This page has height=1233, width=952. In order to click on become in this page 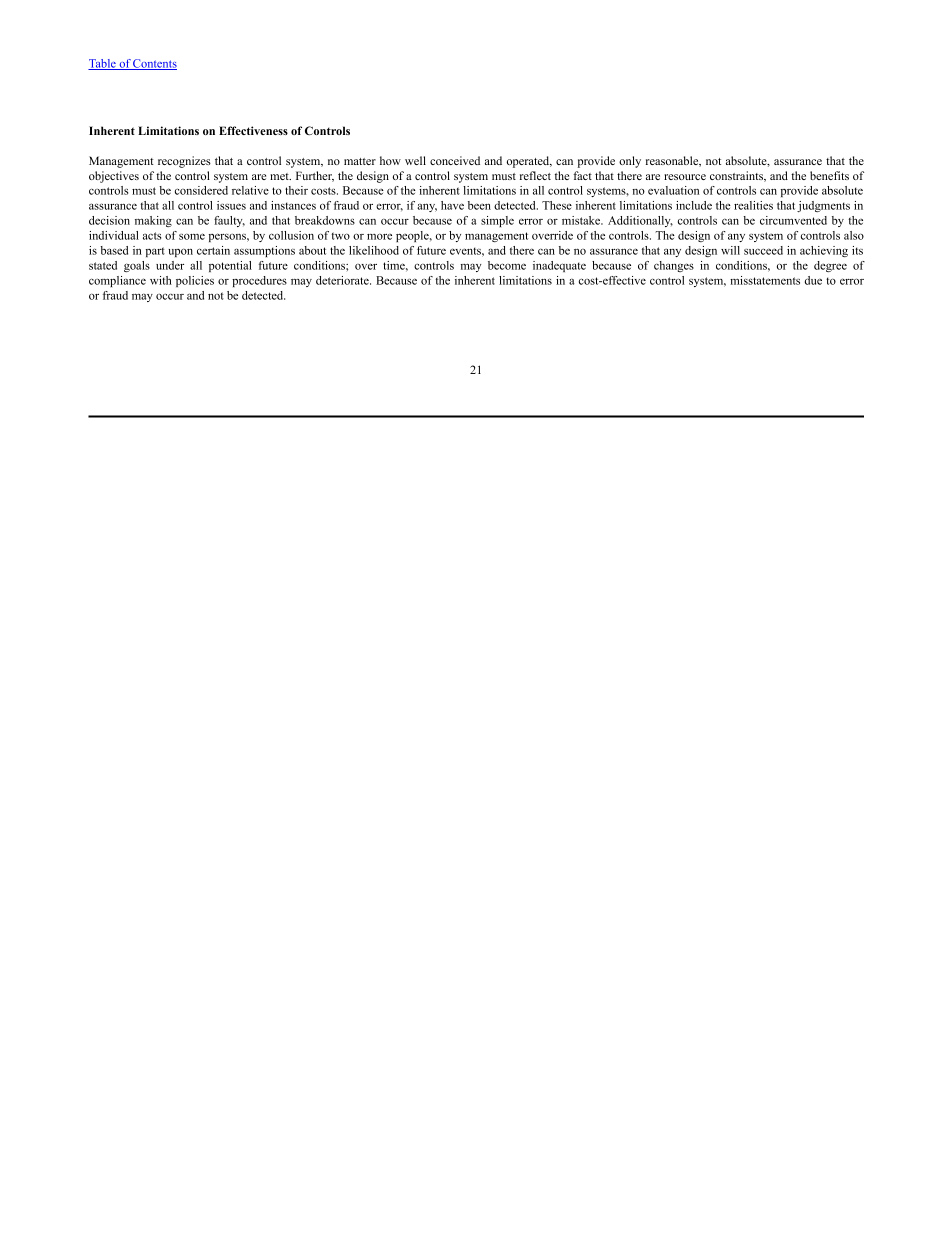, I will do `click(507, 265)`.
